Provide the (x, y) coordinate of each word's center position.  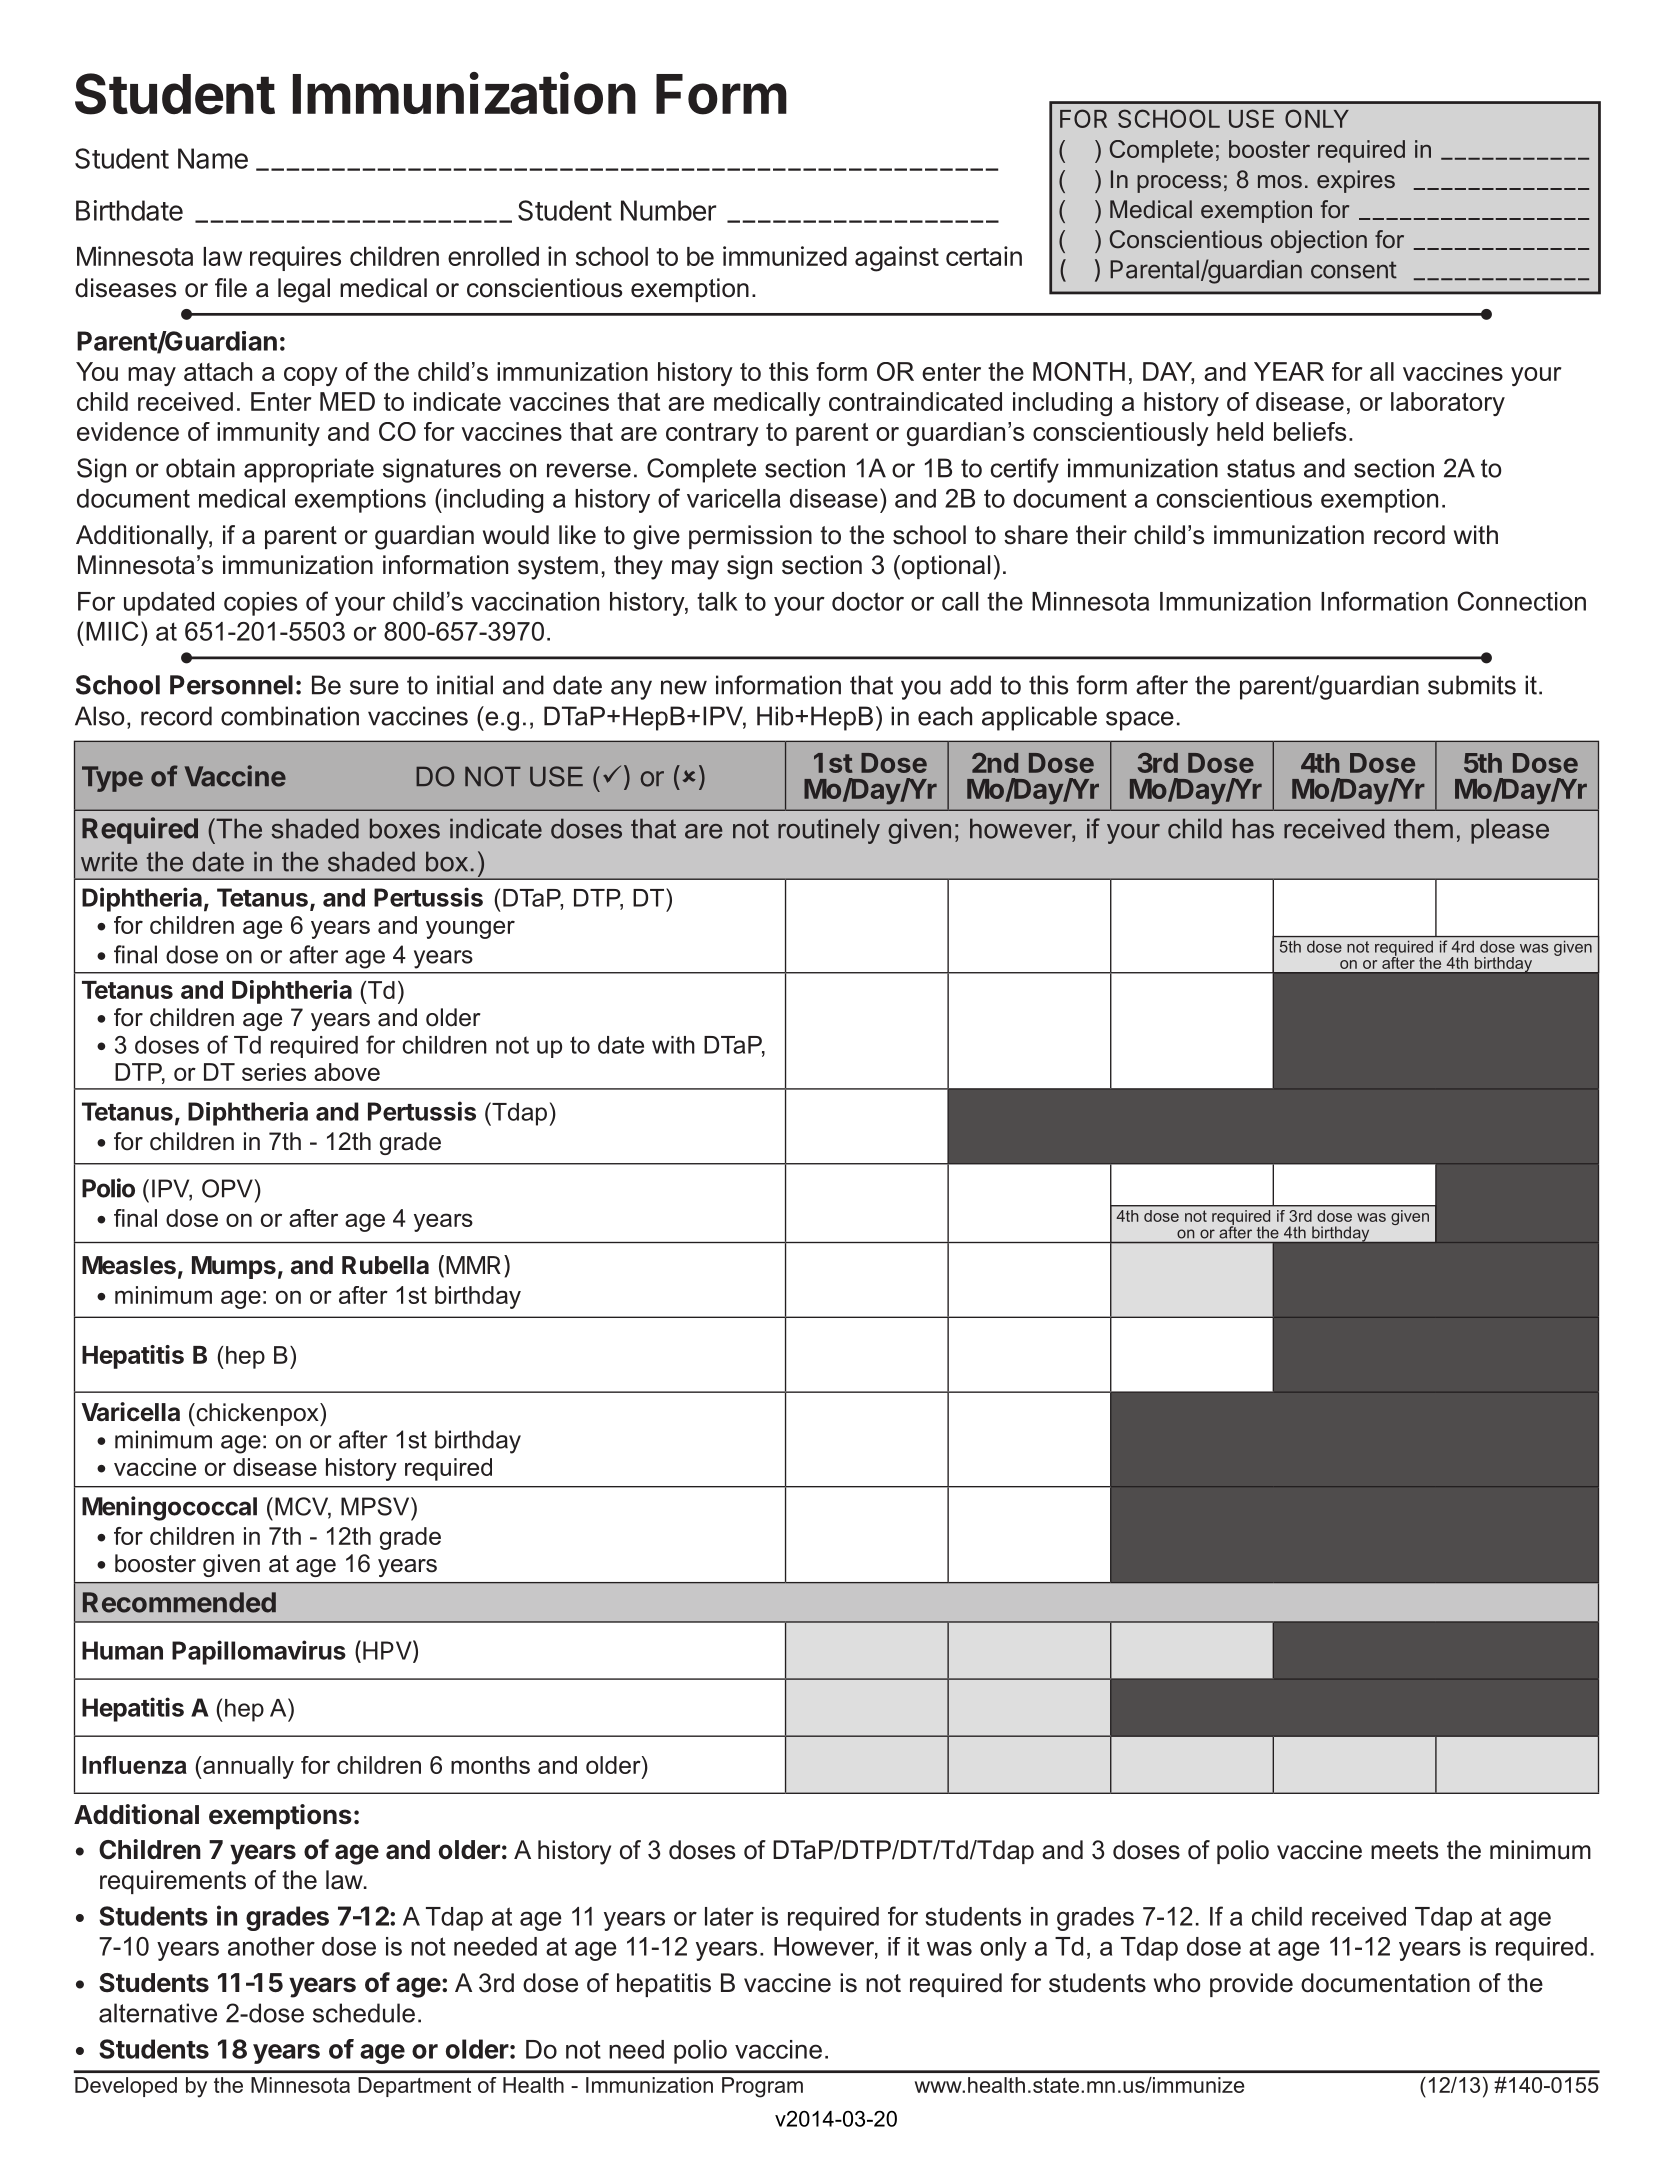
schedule (364, 2013)
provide (1251, 1985)
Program (762, 2087)
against (897, 259)
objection (1319, 241)
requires (295, 258)
